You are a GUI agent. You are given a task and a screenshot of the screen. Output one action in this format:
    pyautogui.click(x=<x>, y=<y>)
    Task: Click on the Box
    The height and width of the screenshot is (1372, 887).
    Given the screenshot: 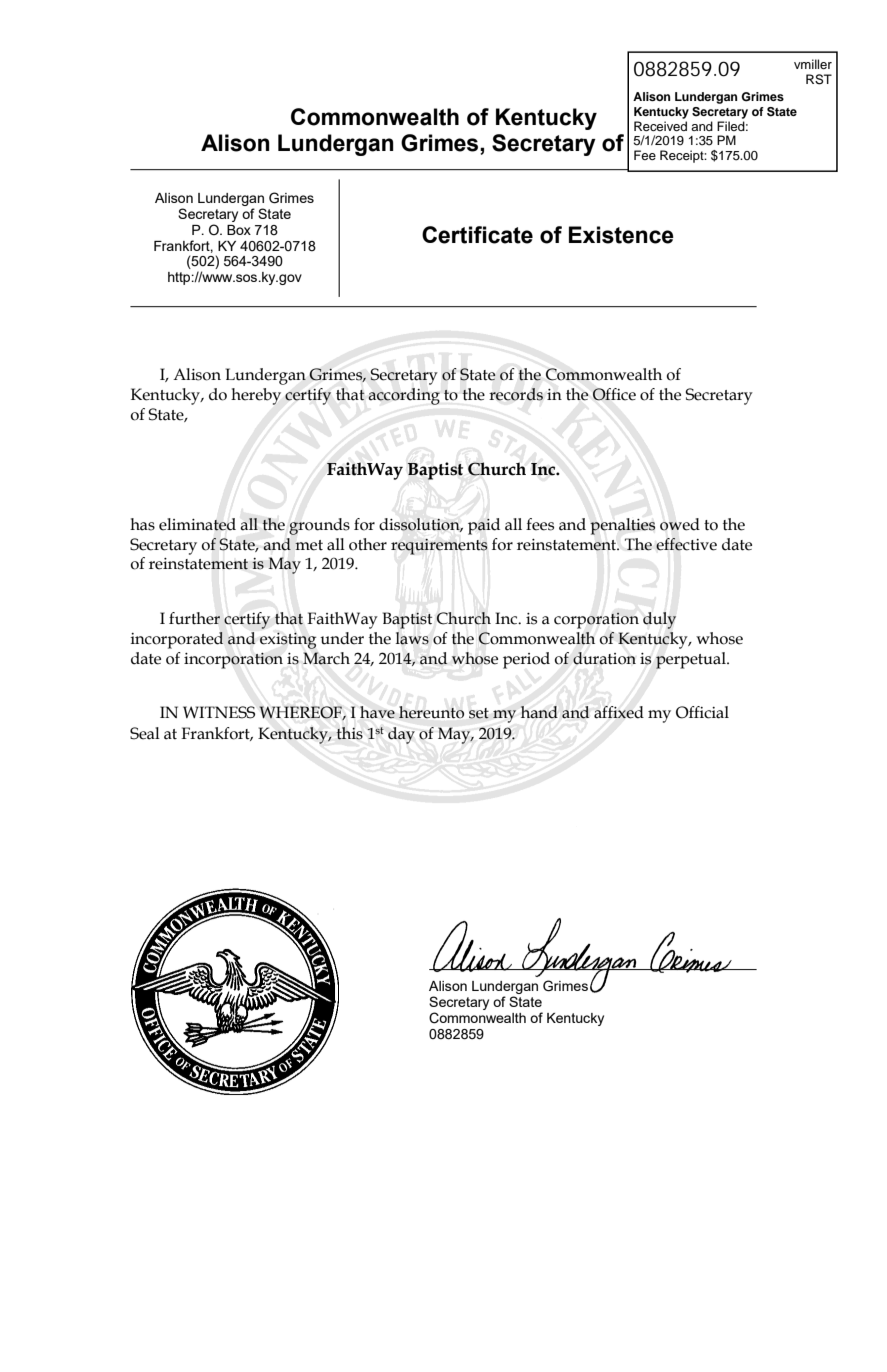 What is the action you would take?
    pyautogui.click(x=239, y=230)
